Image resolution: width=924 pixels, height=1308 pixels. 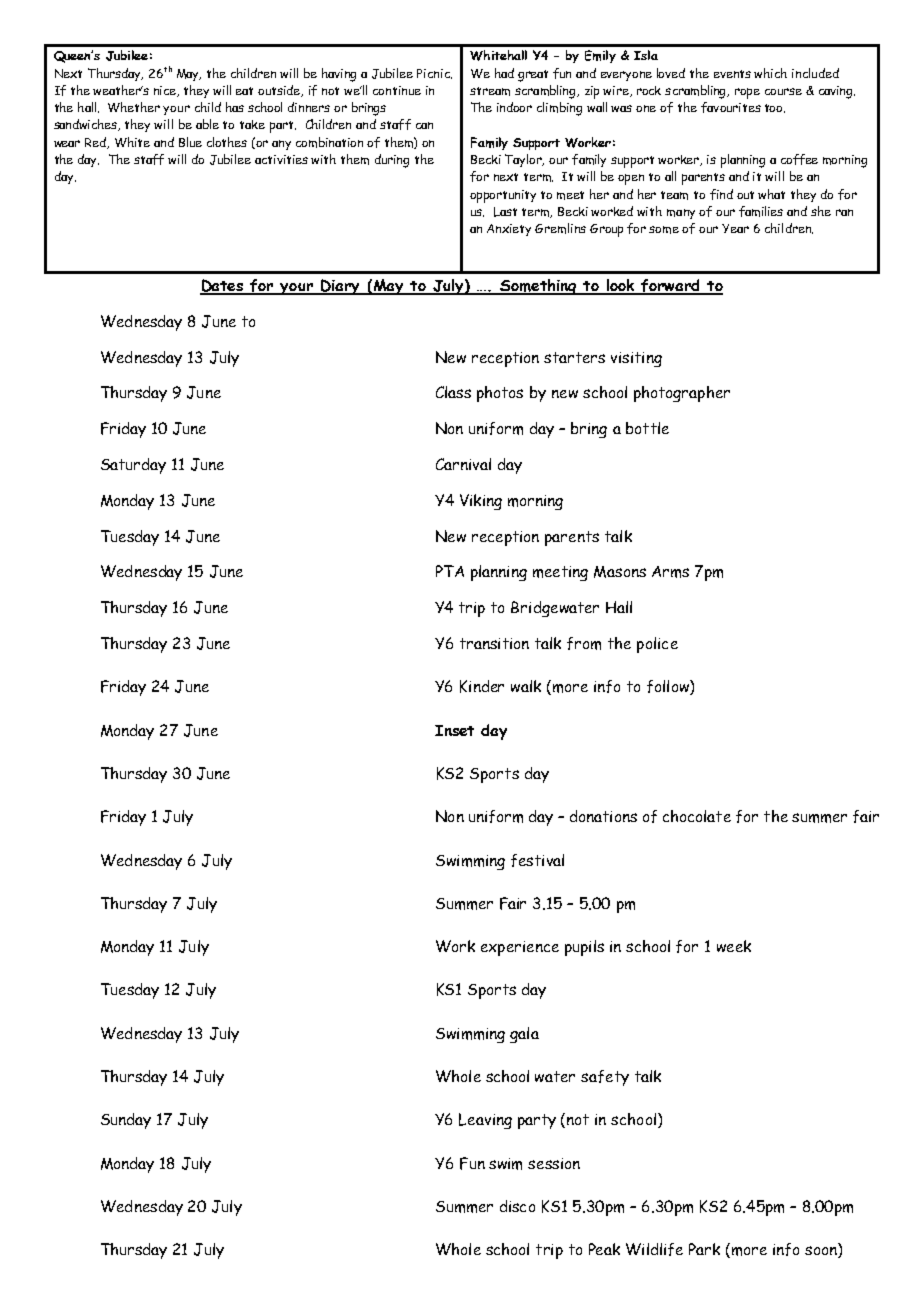 What do you see at coordinates (434, 74) in the document?
I see `Picnic` at bounding box center [434, 74].
